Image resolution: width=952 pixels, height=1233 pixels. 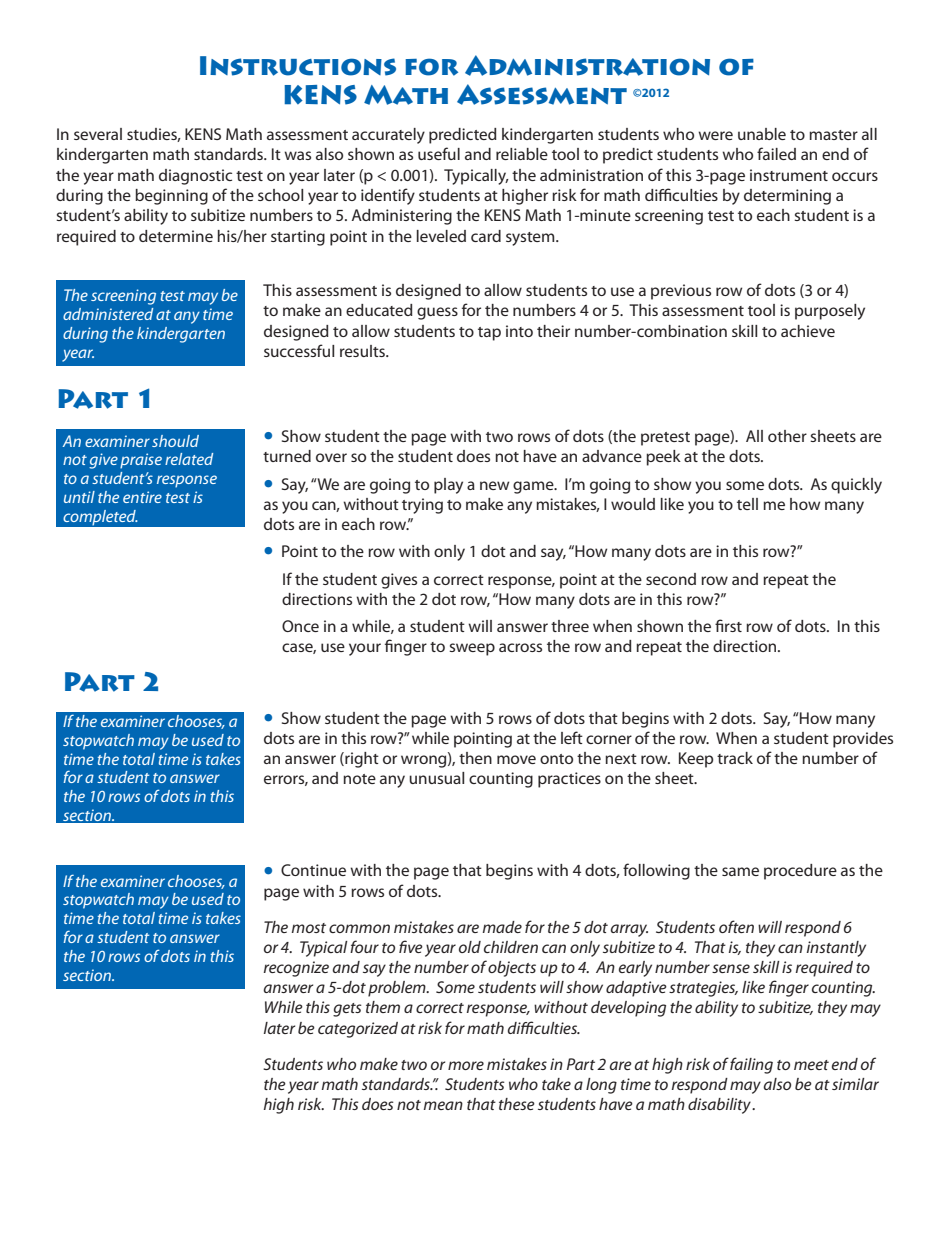 I want to click on more, so click(x=466, y=1065).
